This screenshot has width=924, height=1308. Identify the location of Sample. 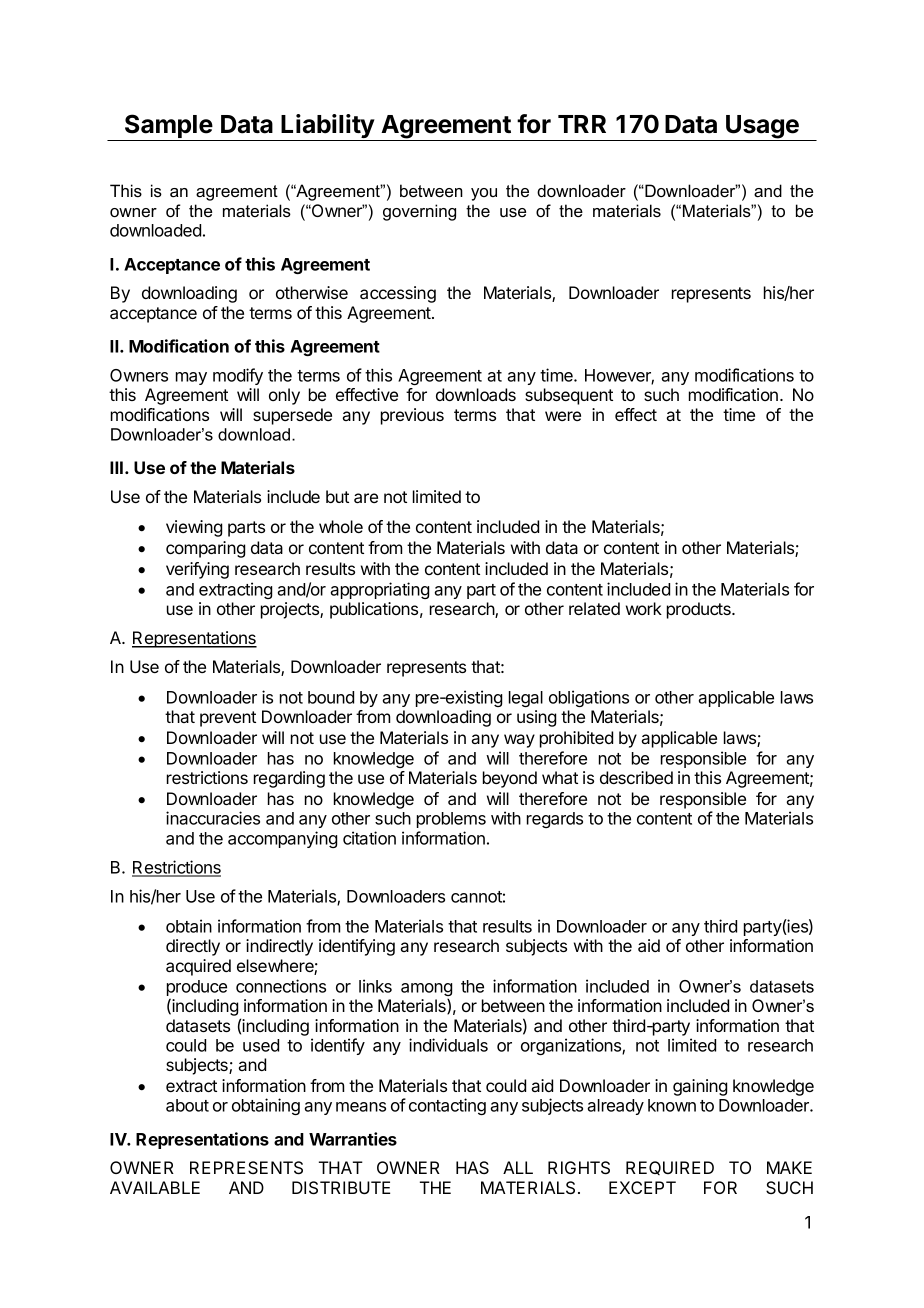
(168, 127).
